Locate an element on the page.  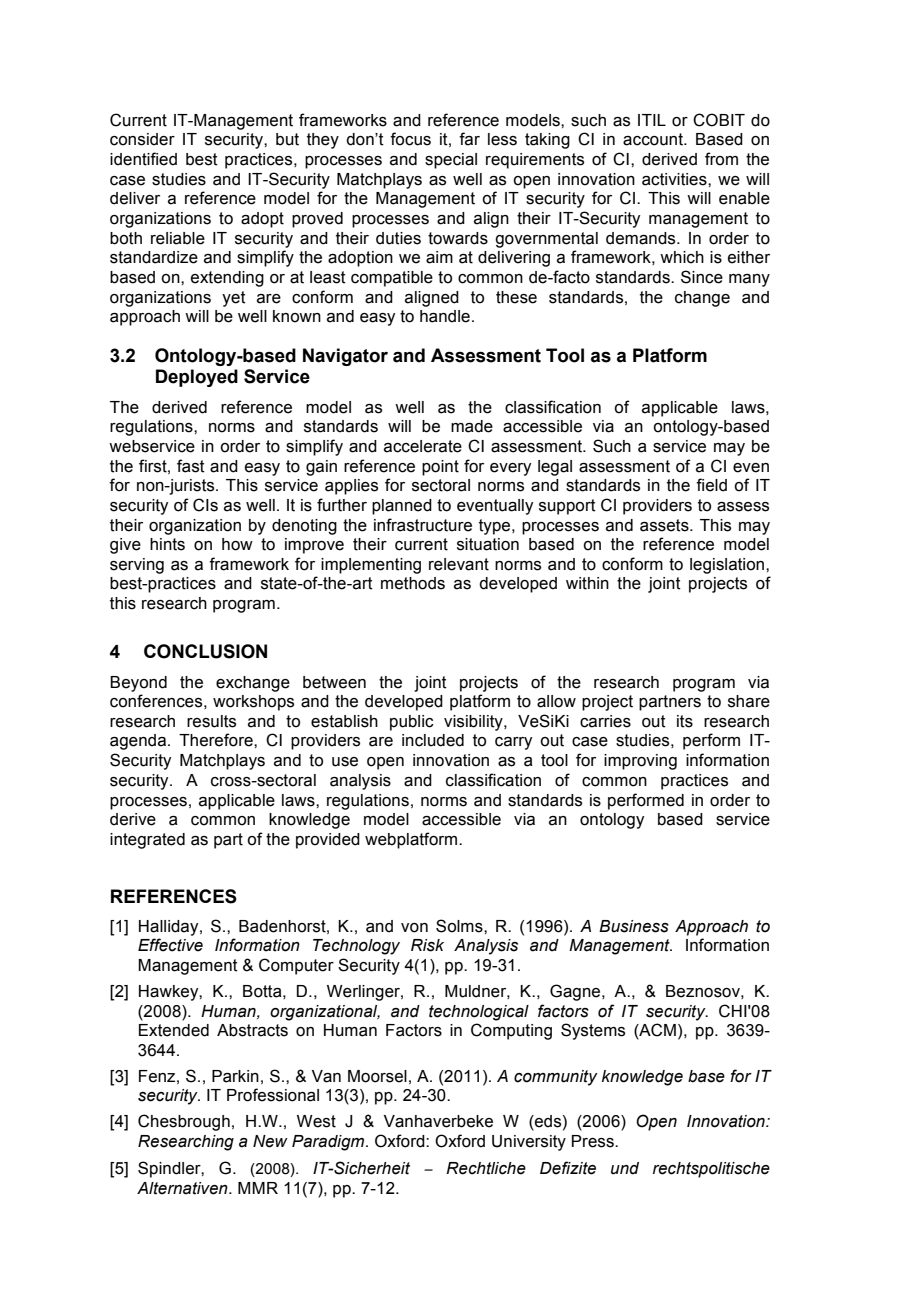
special is located at coordinates (451, 161).
